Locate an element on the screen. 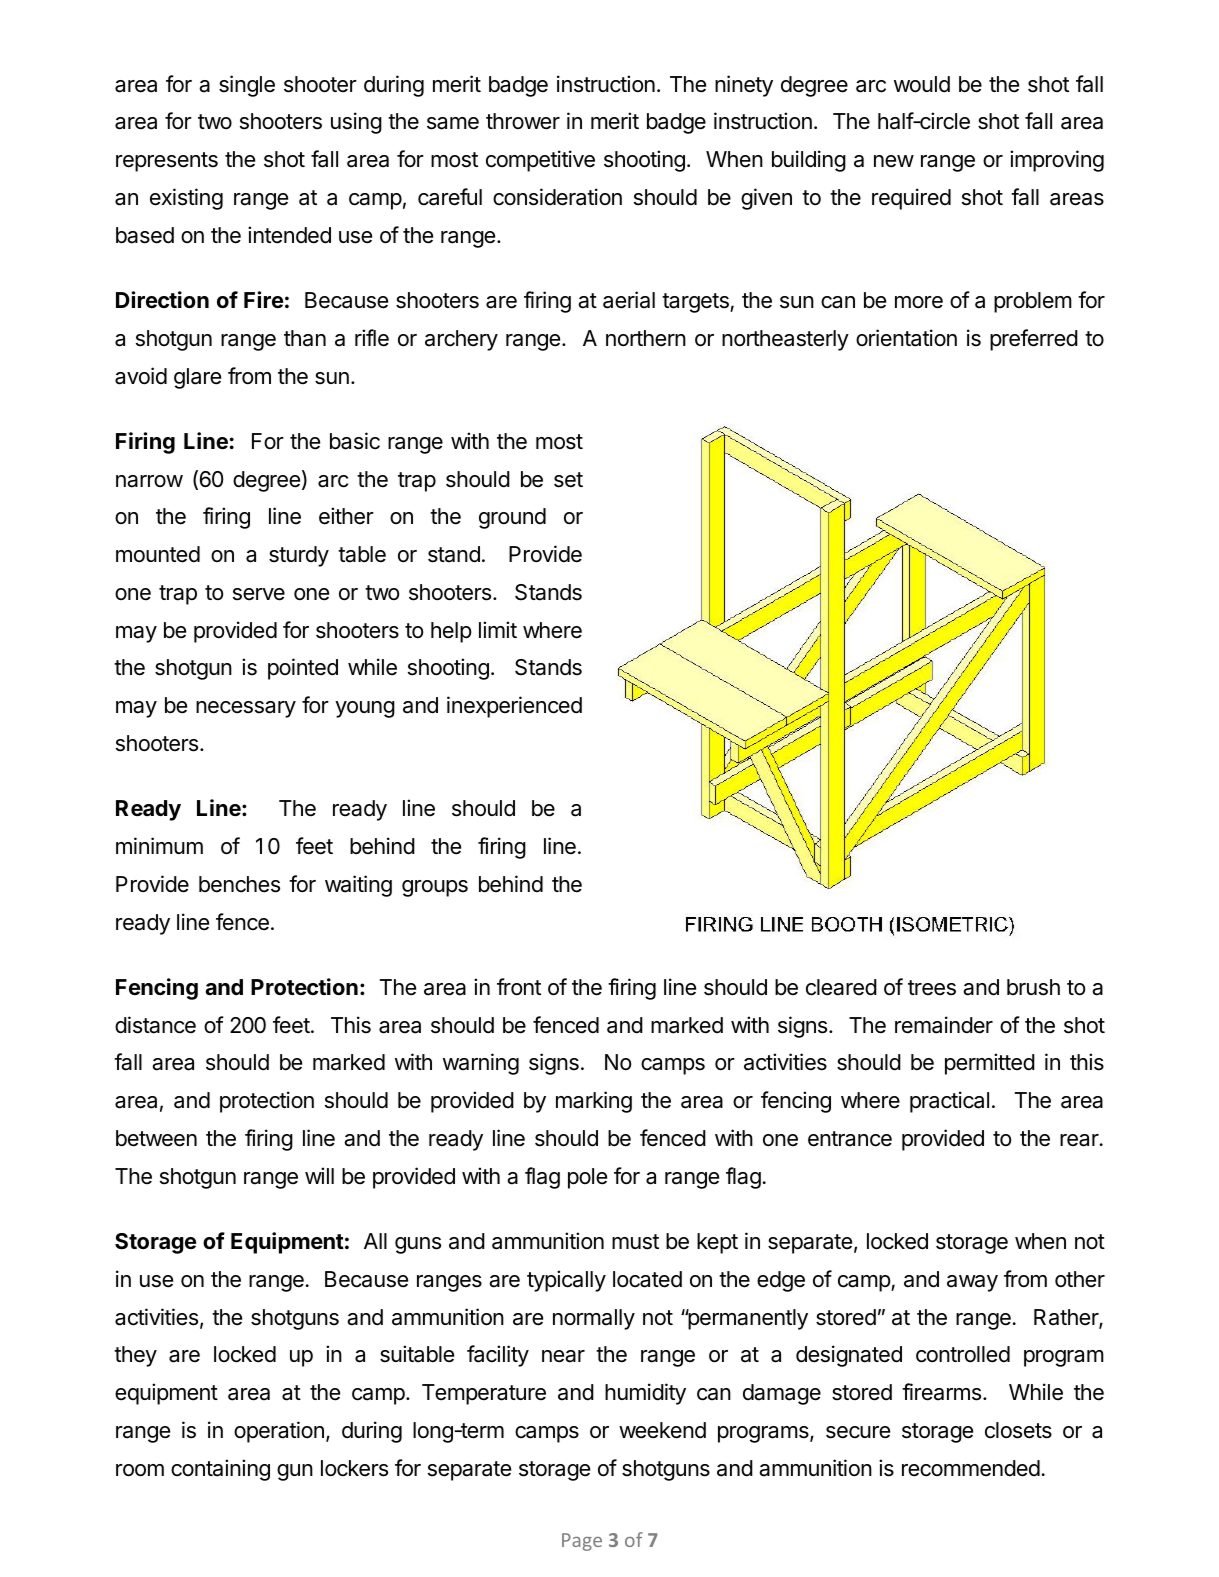 Image resolution: width=1219 pixels, height=1577 pixels. Page is located at coordinates (582, 1542).
